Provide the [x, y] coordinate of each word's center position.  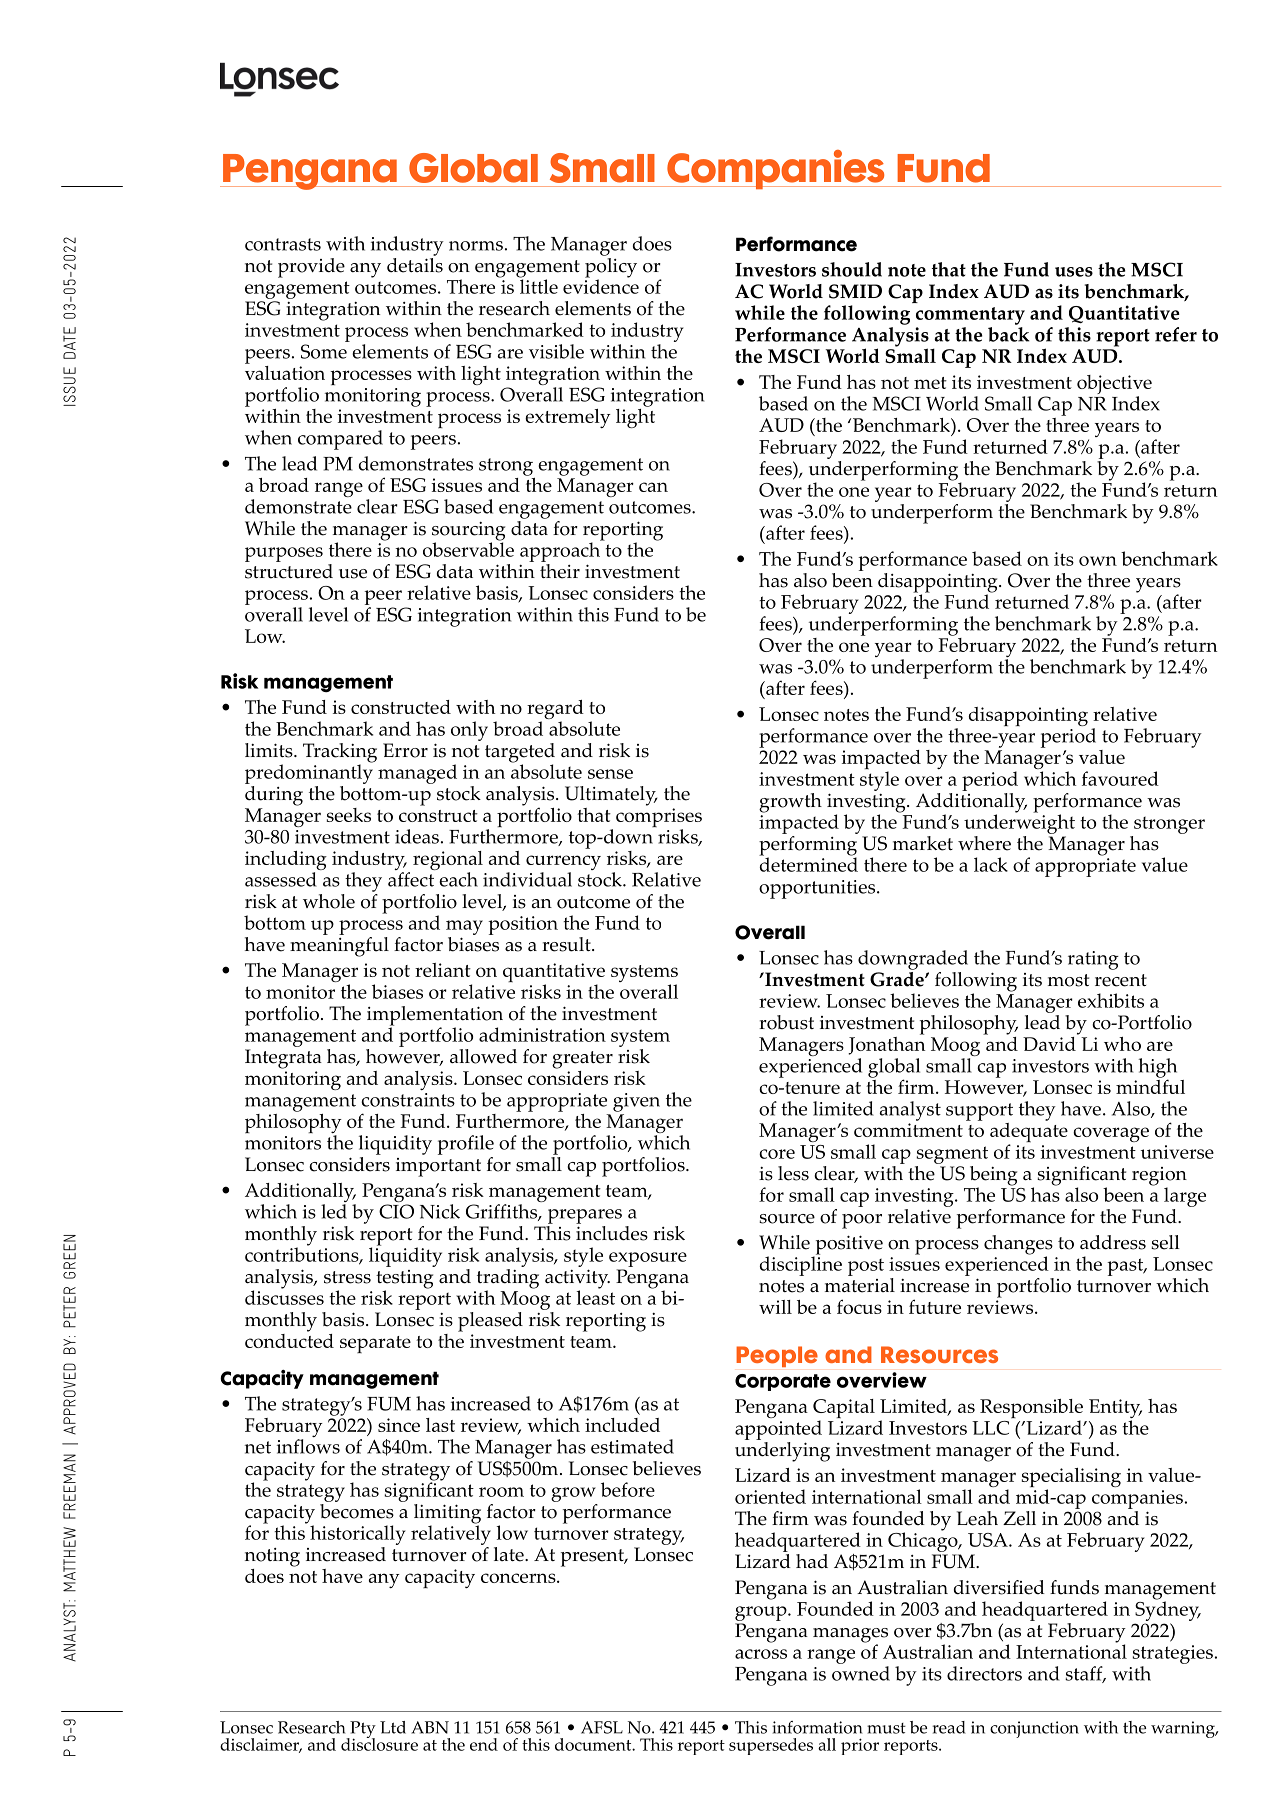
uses [1074, 272]
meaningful [339, 945]
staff [1085, 1674]
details [415, 264]
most [1068, 980]
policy [611, 267]
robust [786, 1022]
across [761, 1654]
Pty [362, 1731]
